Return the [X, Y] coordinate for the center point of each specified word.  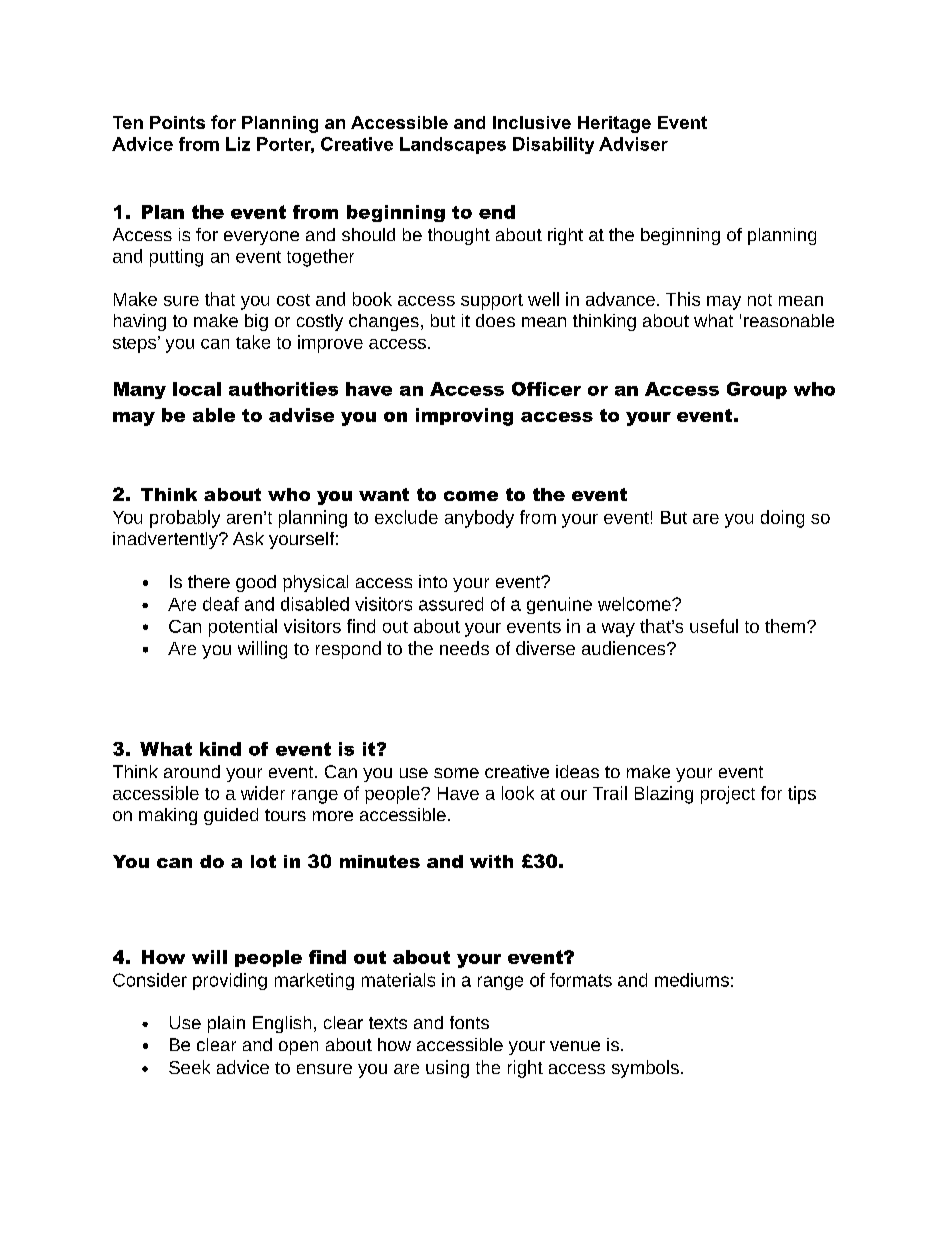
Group [757, 390]
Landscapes [453, 145]
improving [464, 417]
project [728, 795]
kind [220, 749]
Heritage [614, 124]
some [456, 773]
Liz [238, 144]
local [197, 389]
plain [226, 1024]
